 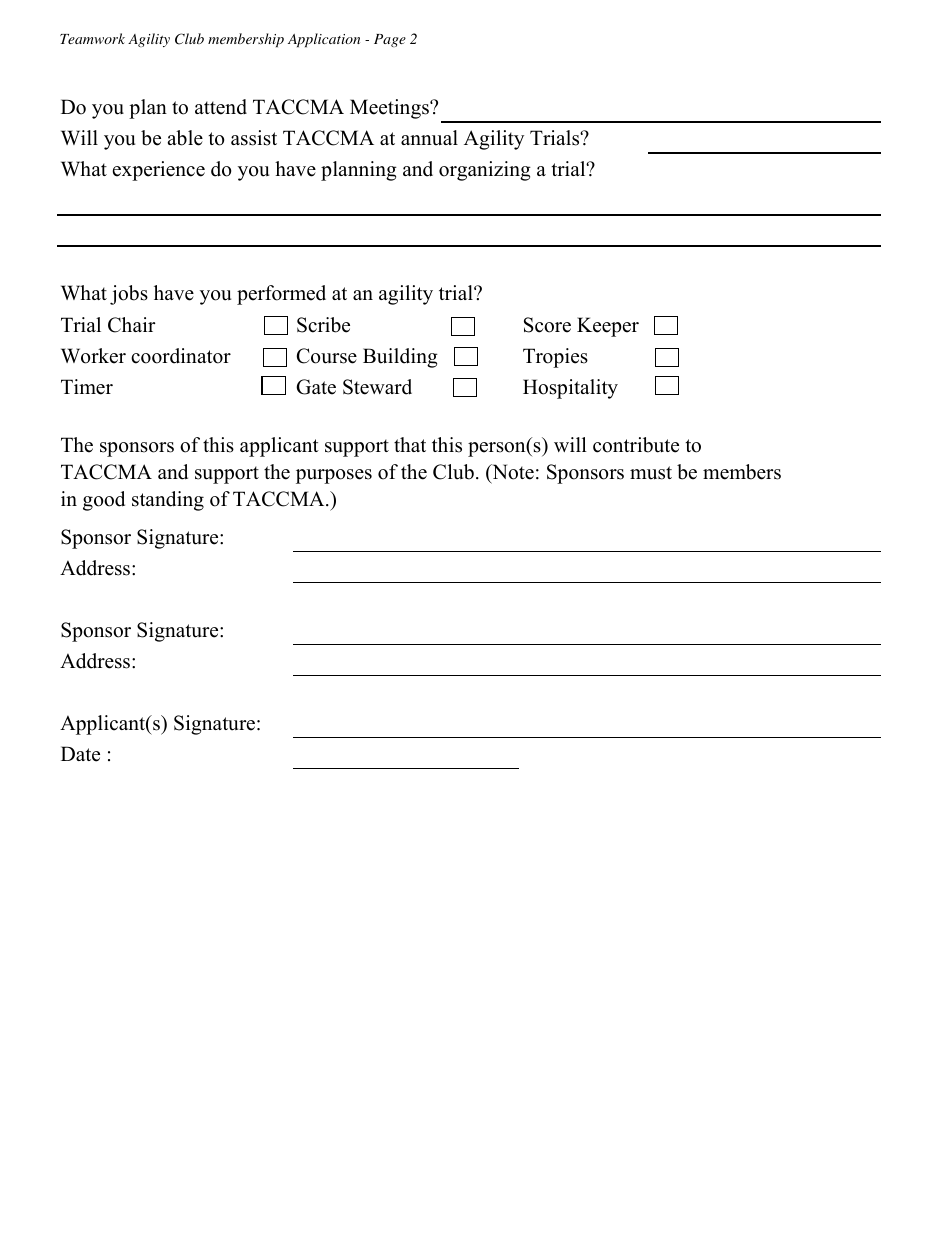 What do you see at coordinates (636, 445) in the page?
I see `contribute` at bounding box center [636, 445].
